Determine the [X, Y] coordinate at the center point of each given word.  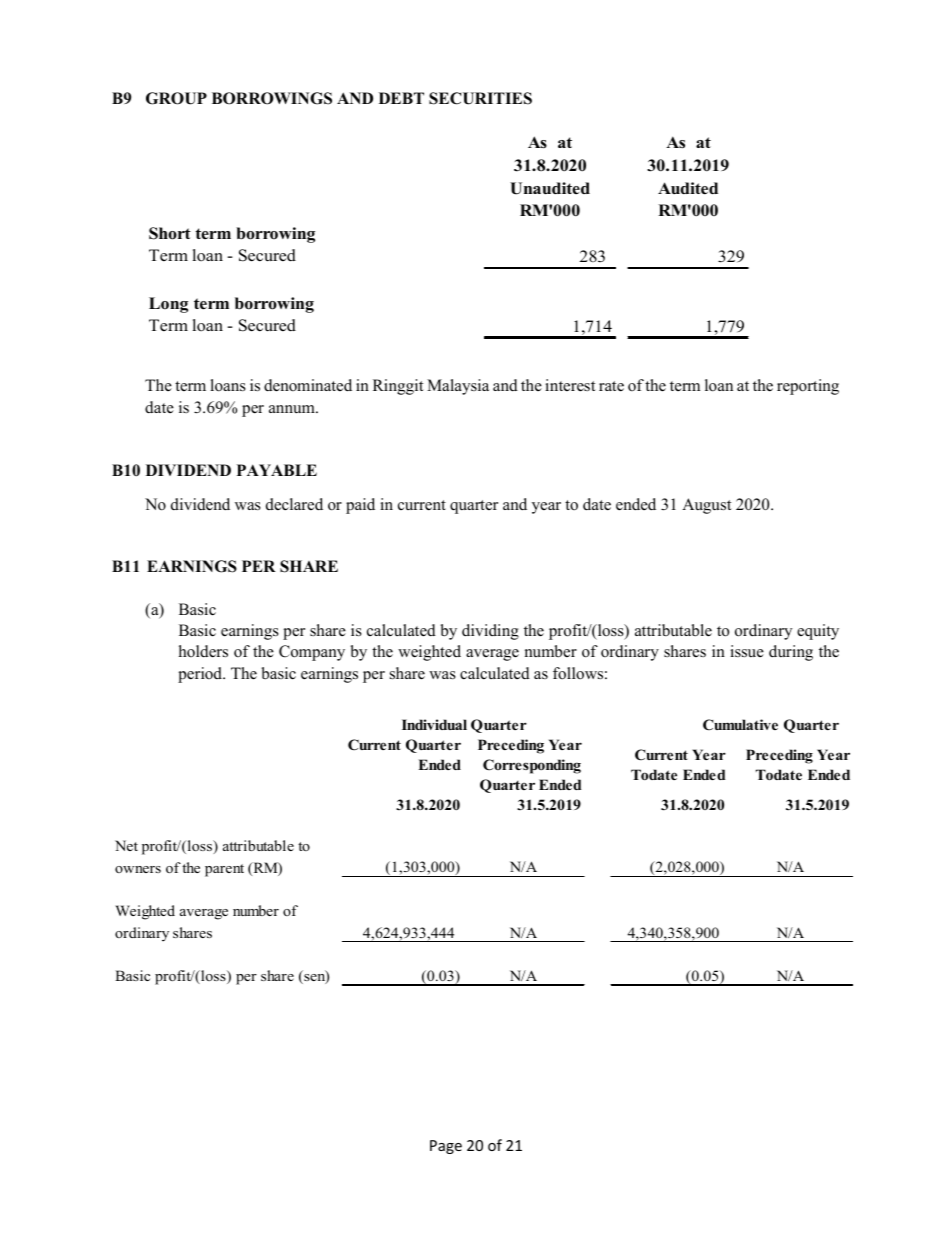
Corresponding [532, 766]
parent [224, 870]
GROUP [176, 98]
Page [446, 1147]
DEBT [401, 98]
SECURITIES [480, 98]
